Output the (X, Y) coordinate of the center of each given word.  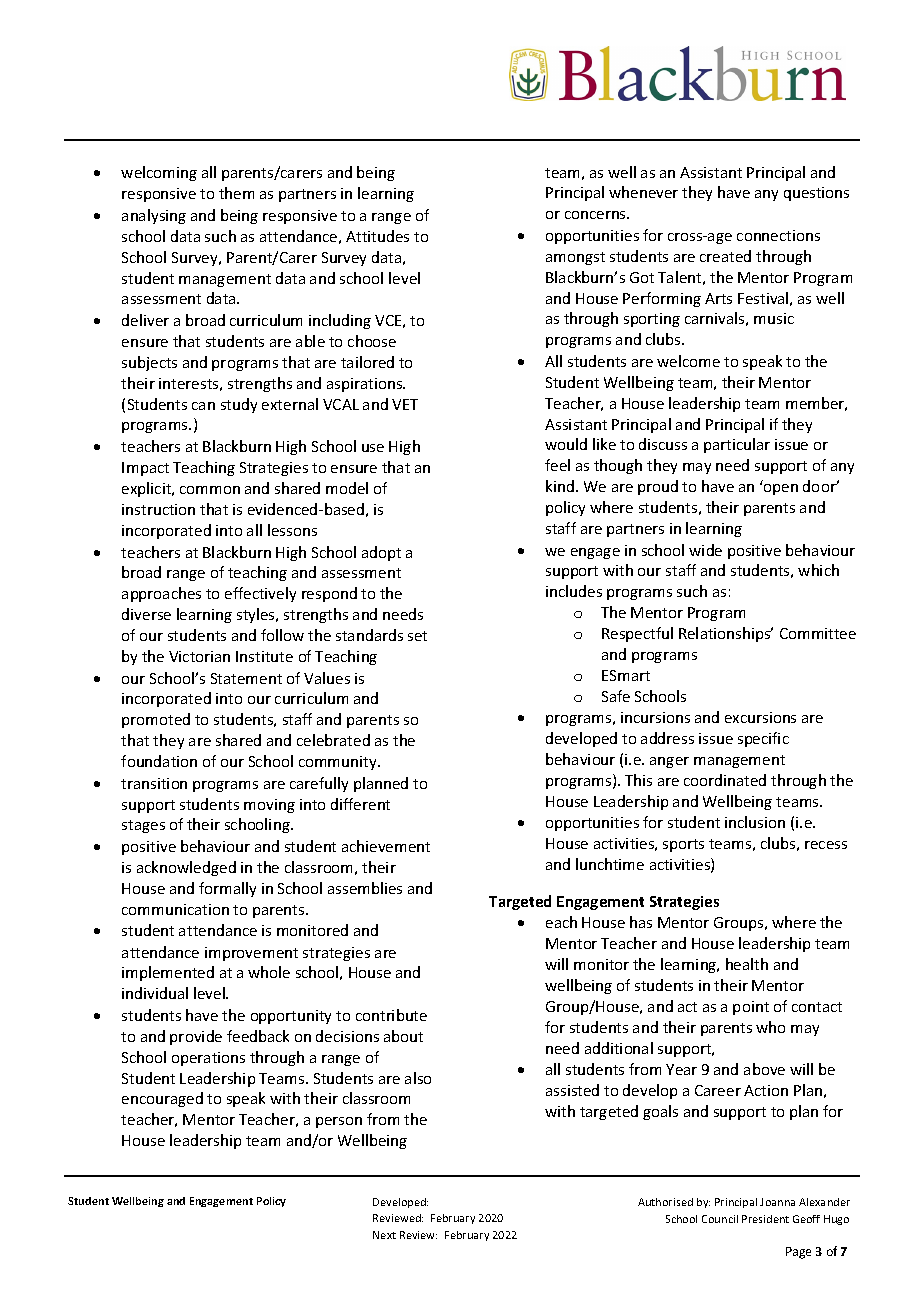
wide (705, 550)
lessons (292, 530)
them (236, 193)
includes (574, 591)
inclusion (755, 822)
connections (778, 235)
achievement (386, 846)
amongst (575, 258)
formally (227, 889)
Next (384, 1235)
